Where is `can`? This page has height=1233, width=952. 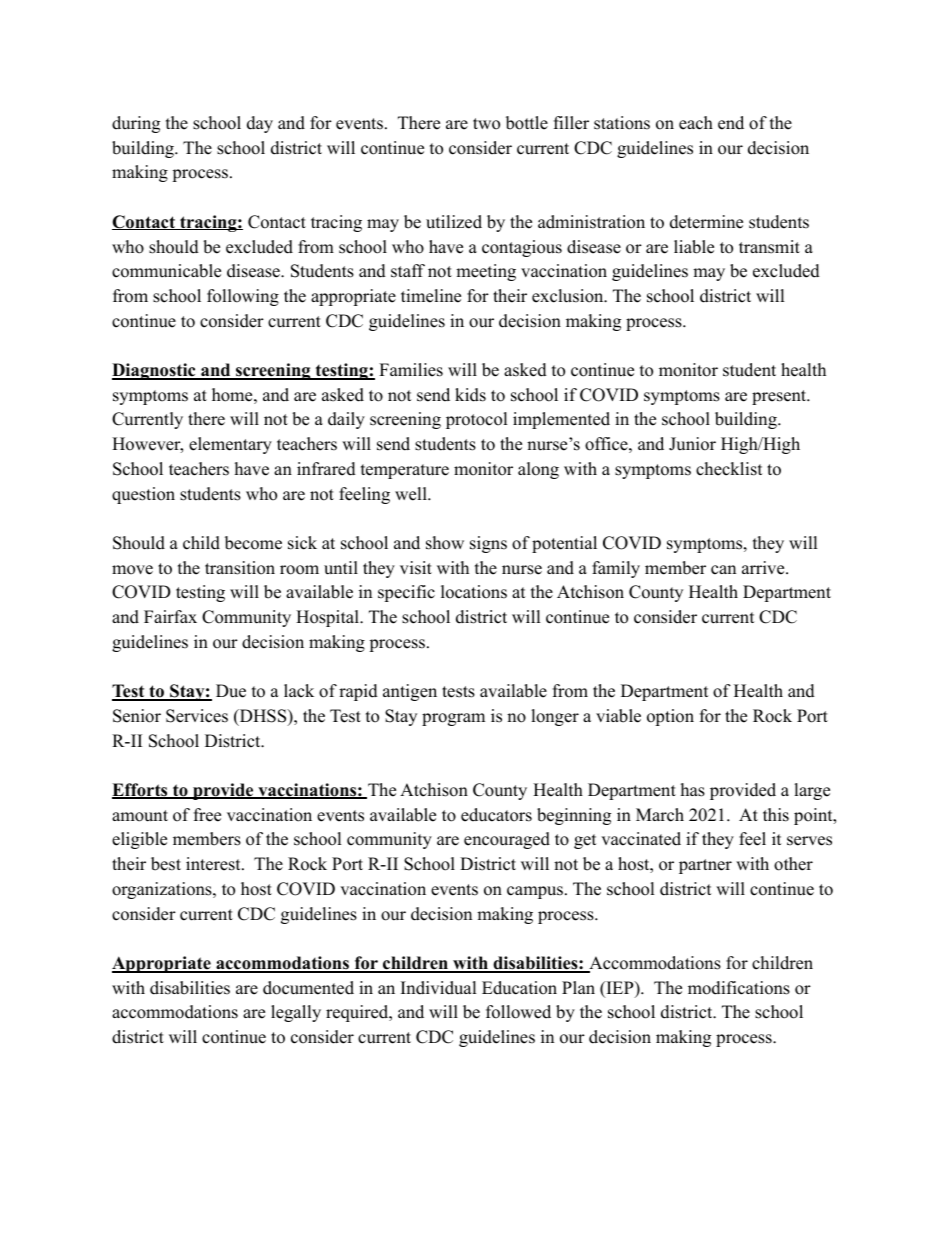 can is located at coordinates (723, 570).
